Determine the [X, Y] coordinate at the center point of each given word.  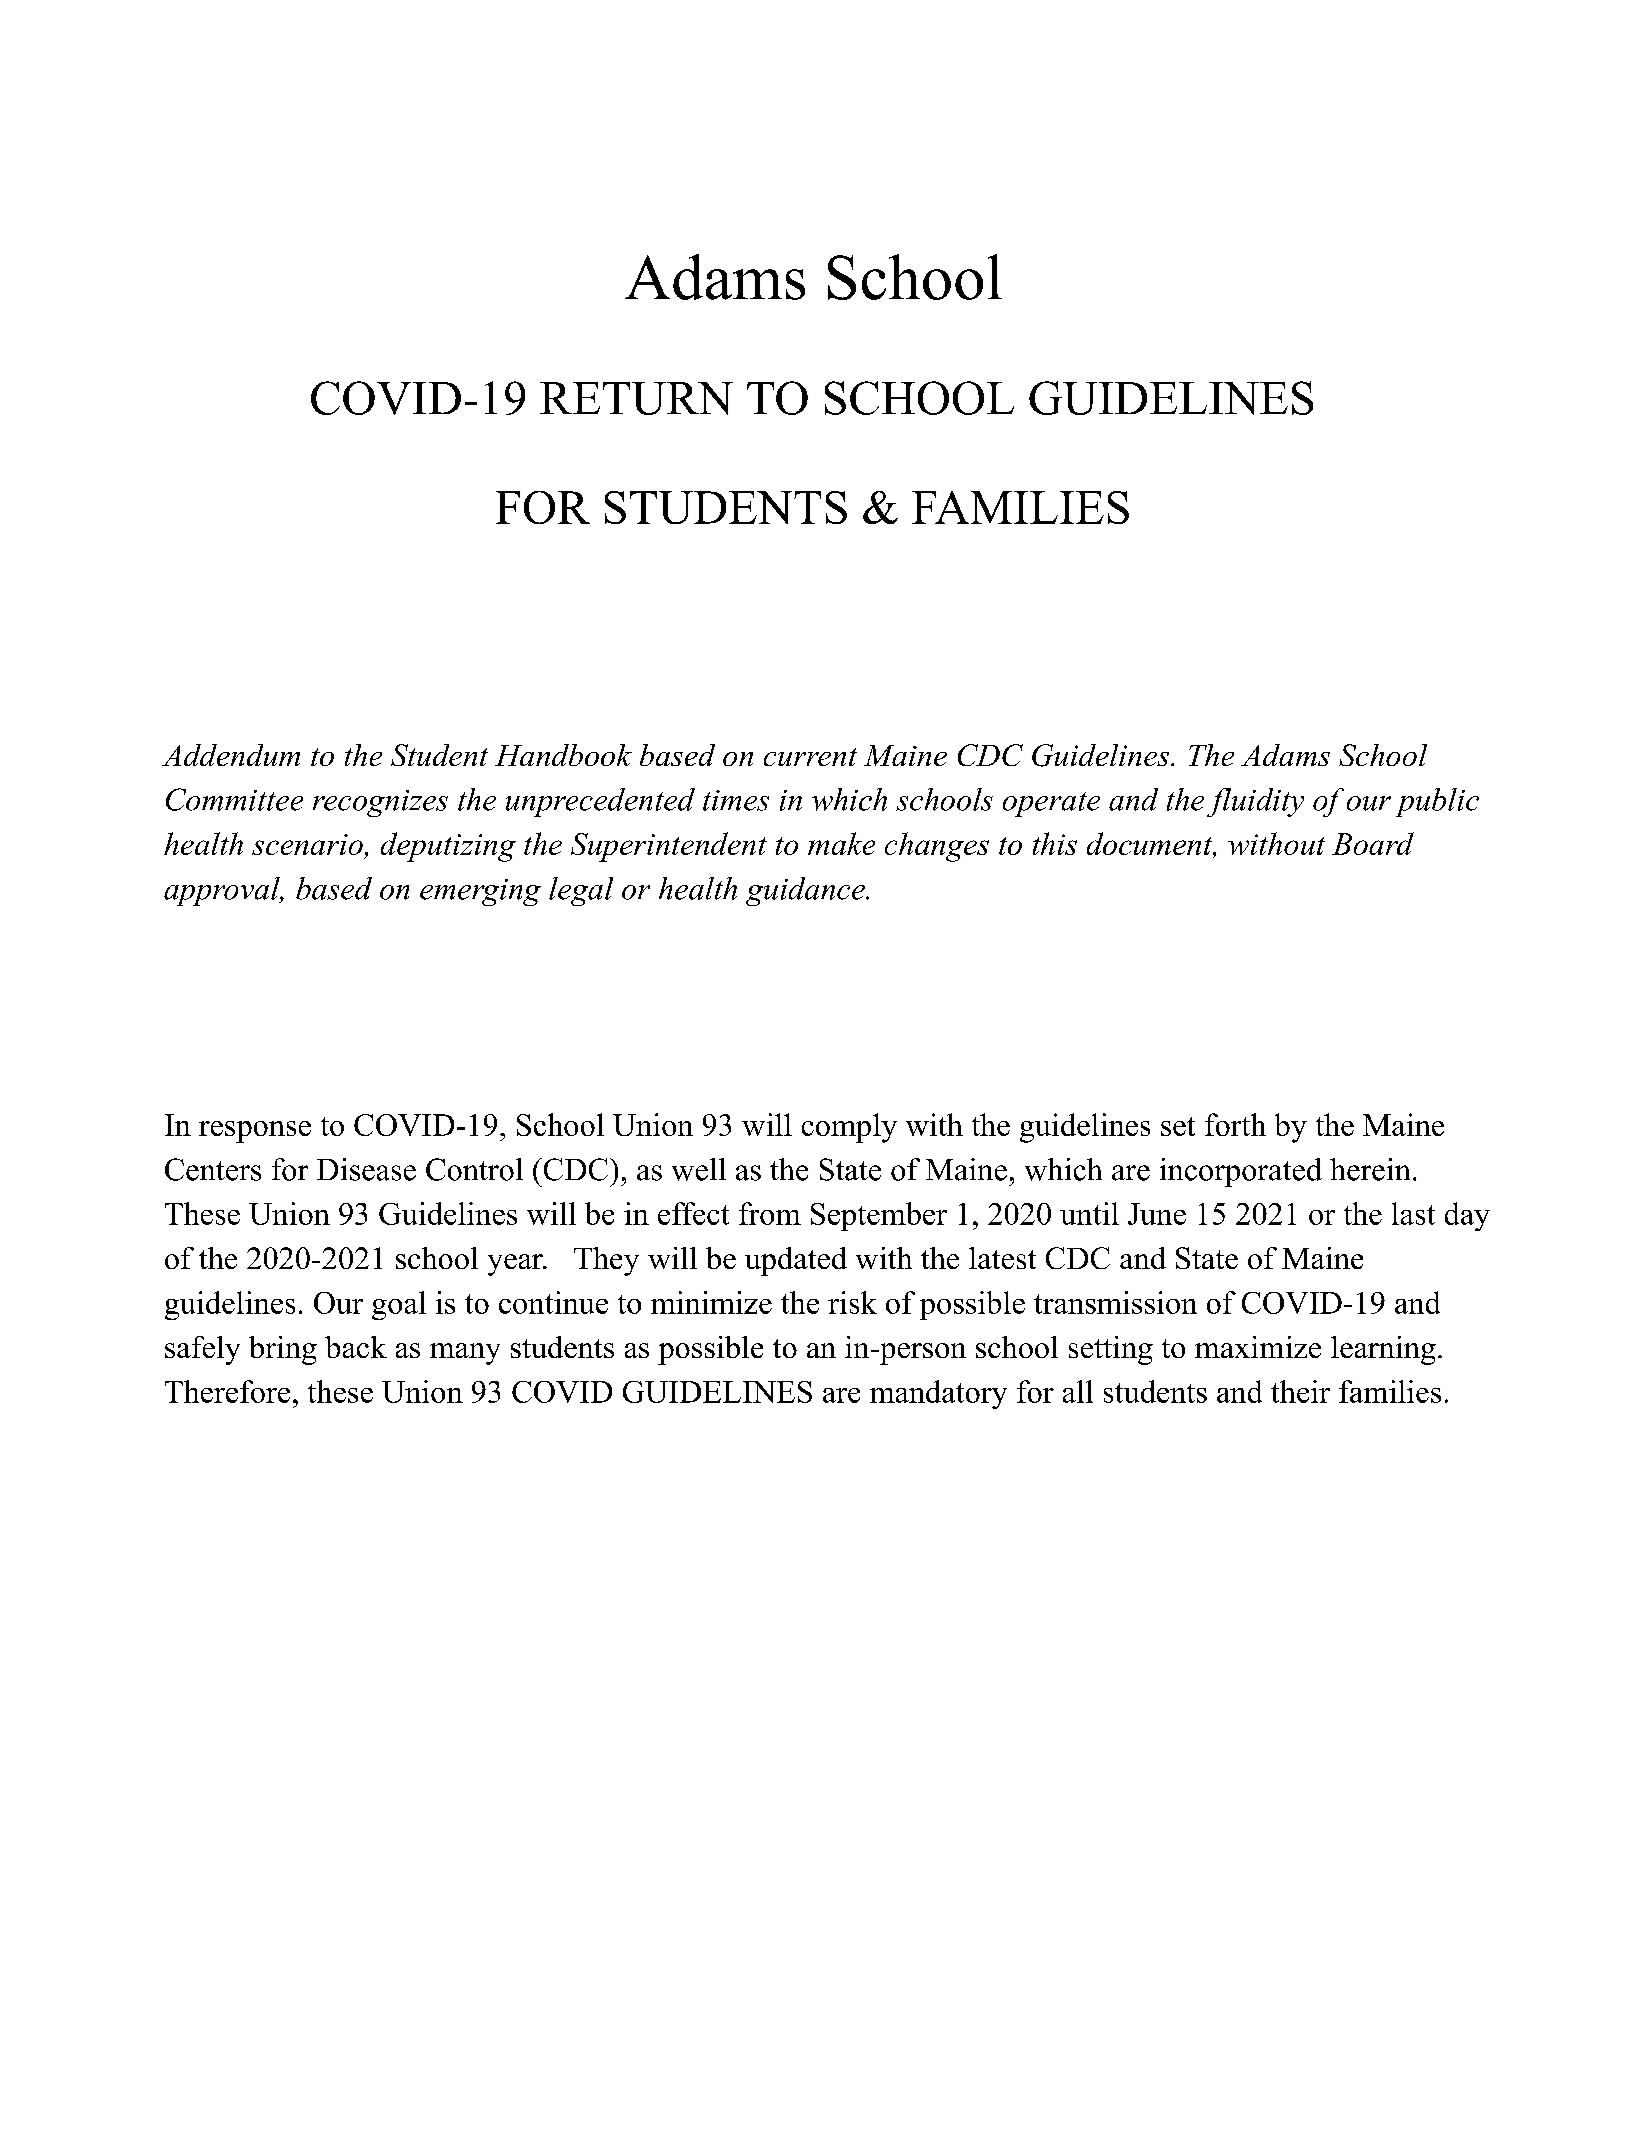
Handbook [563, 755]
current [810, 757]
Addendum [231, 755]
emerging [480, 892]
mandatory [938, 1394]
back [356, 1347]
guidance [806, 891]
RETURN [636, 398]
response [255, 1132]
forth [1235, 1124]
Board [1373, 843]
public [1437, 802]
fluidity [1255, 802]
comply [849, 1128]
